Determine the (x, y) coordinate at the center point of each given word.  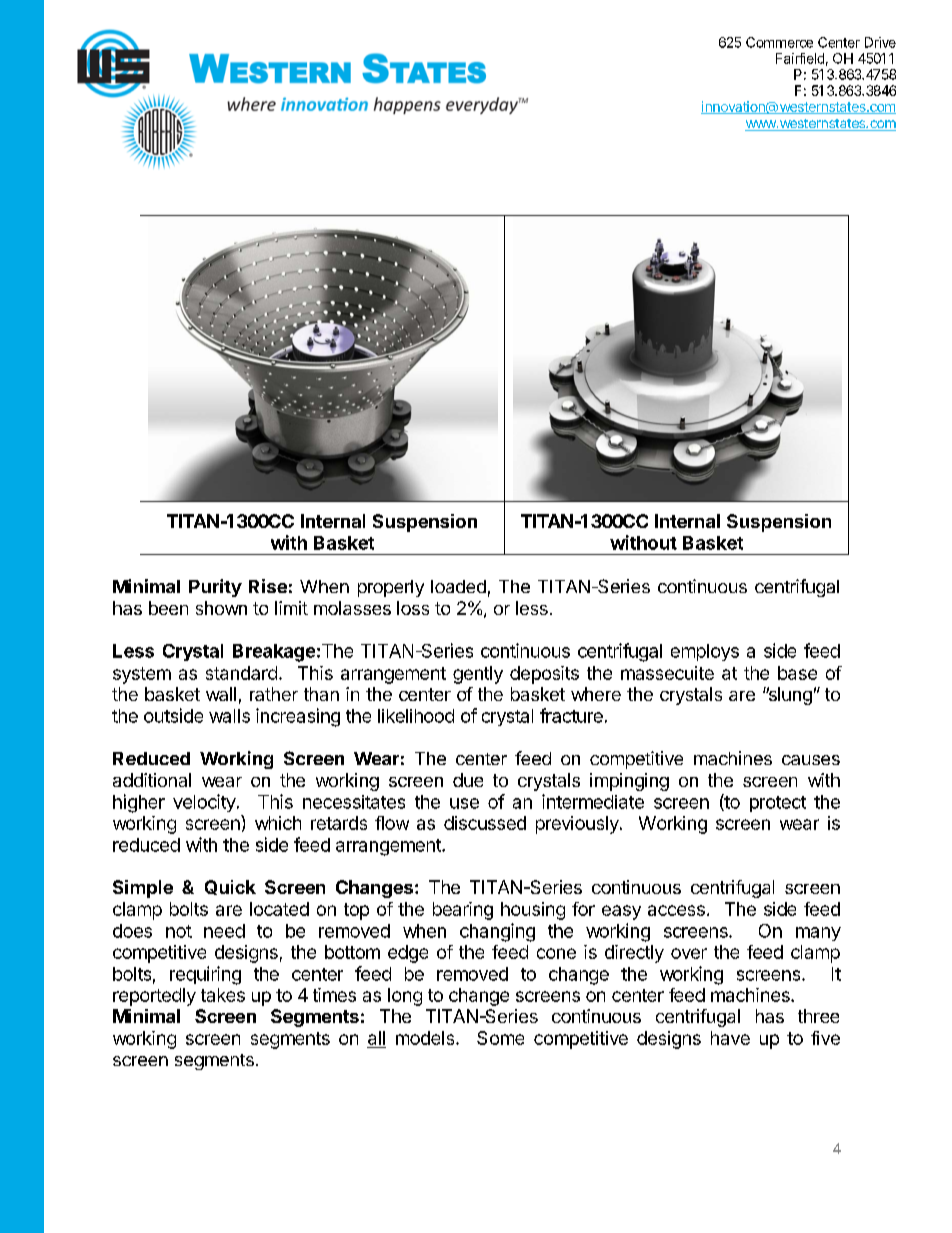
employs (705, 652)
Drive (880, 42)
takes (223, 995)
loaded (458, 586)
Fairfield (800, 58)
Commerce (779, 42)
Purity (215, 588)
